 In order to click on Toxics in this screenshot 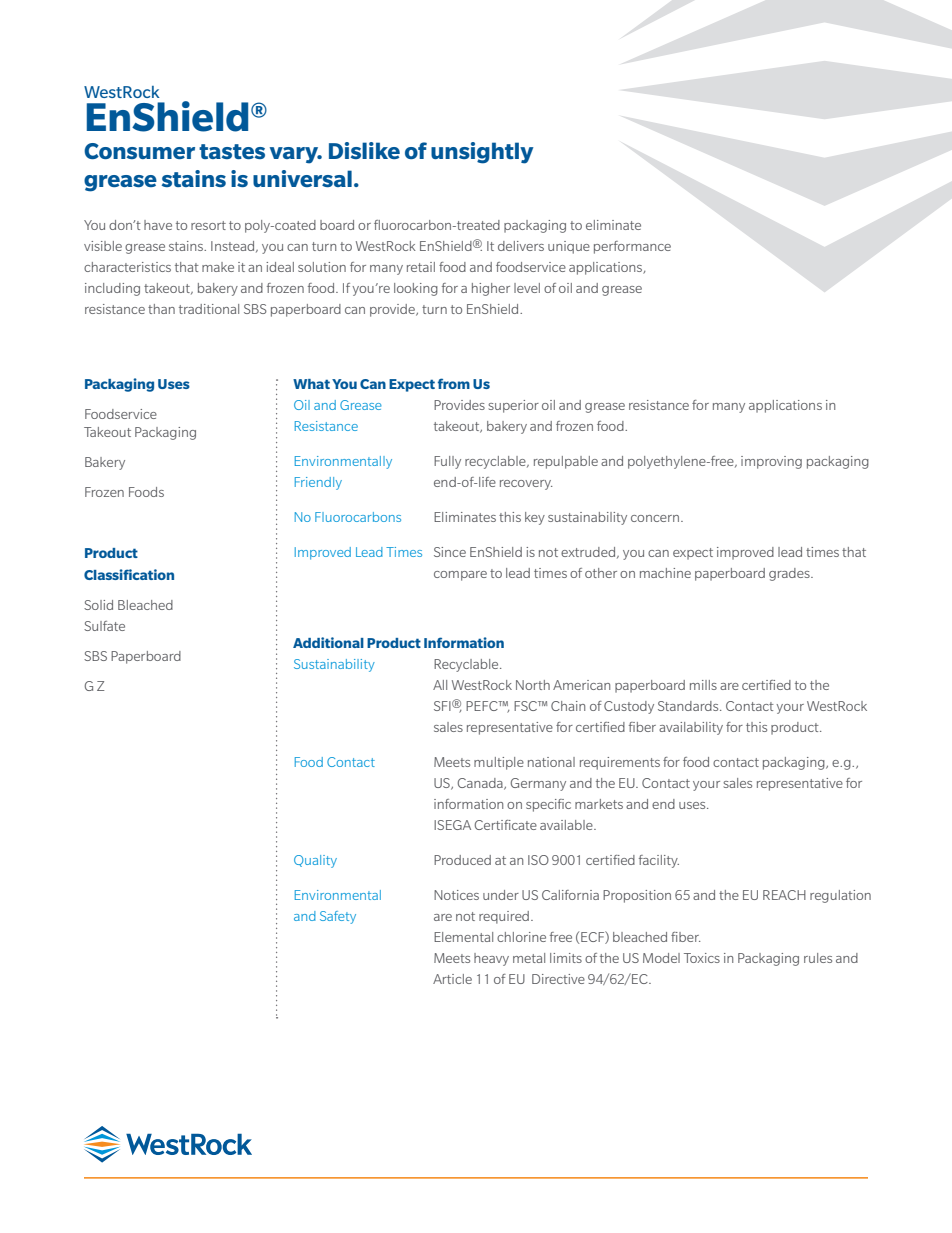, I will do `click(702, 958)`.
